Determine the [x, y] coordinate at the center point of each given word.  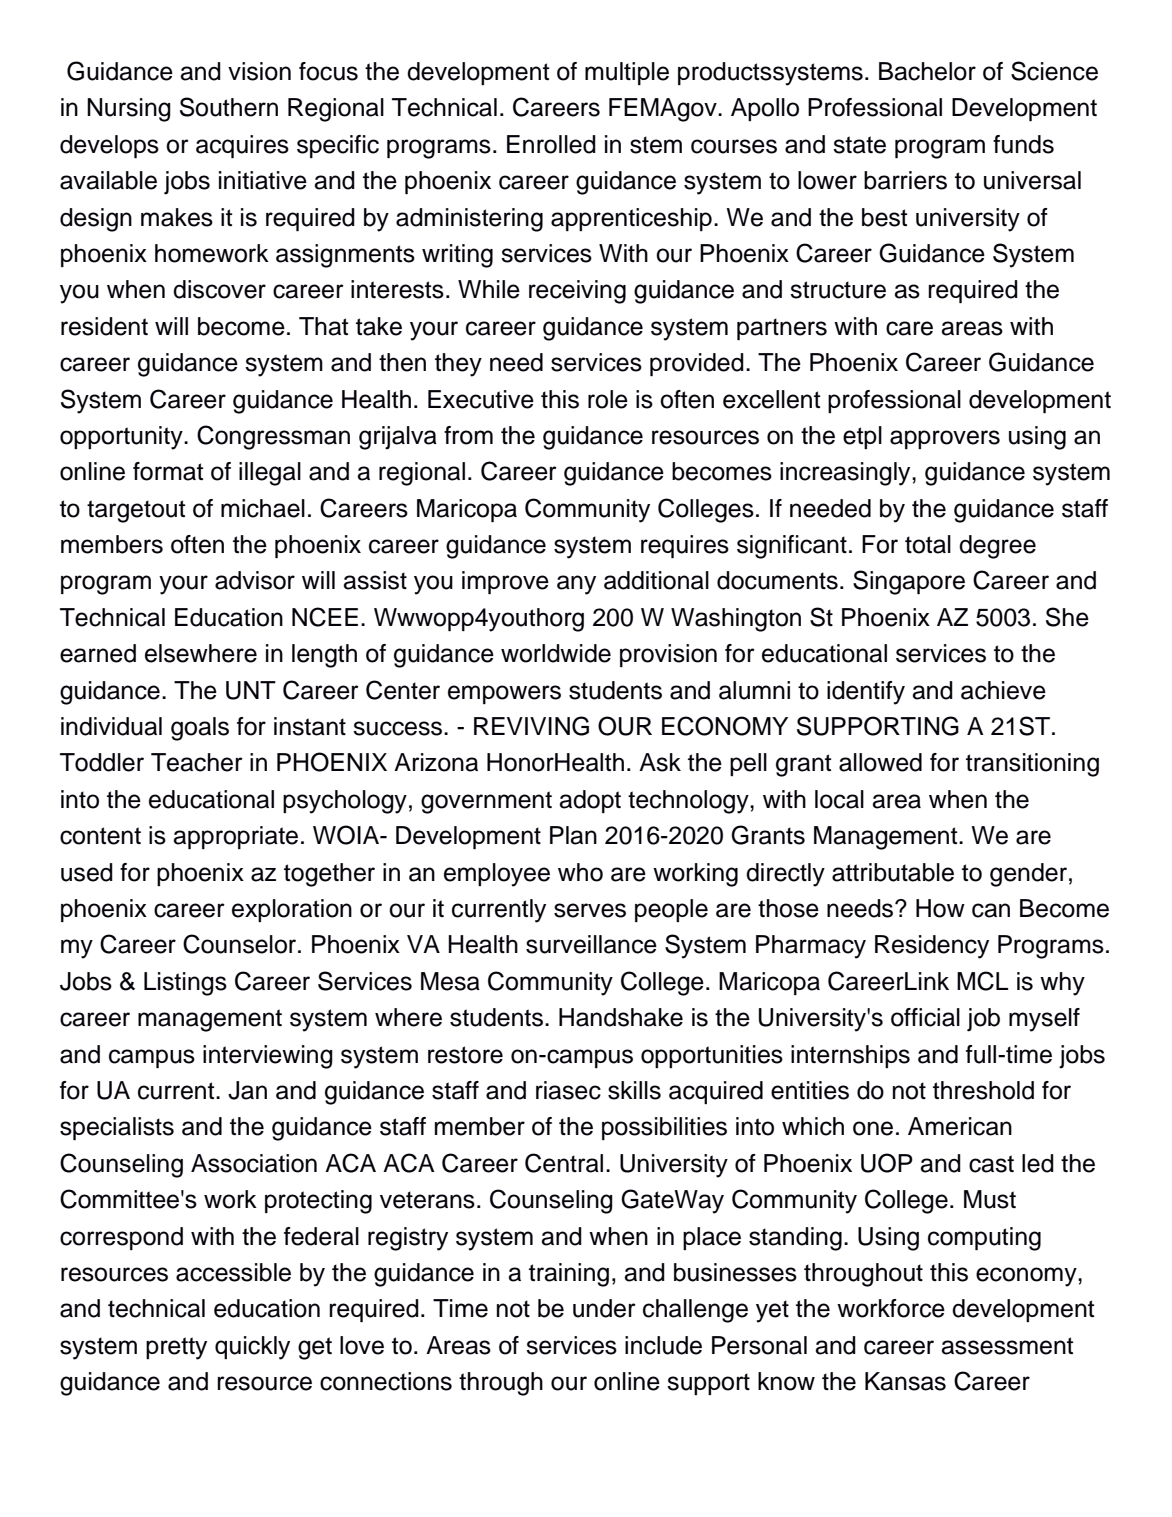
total [928, 544]
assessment [1007, 1346]
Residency [932, 947]
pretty [176, 1348]
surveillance [591, 944]
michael [263, 508]
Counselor [241, 944]
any [576, 585]
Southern [229, 107]
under [604, 1308]
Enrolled [551, 144]
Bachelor [927, 71]
